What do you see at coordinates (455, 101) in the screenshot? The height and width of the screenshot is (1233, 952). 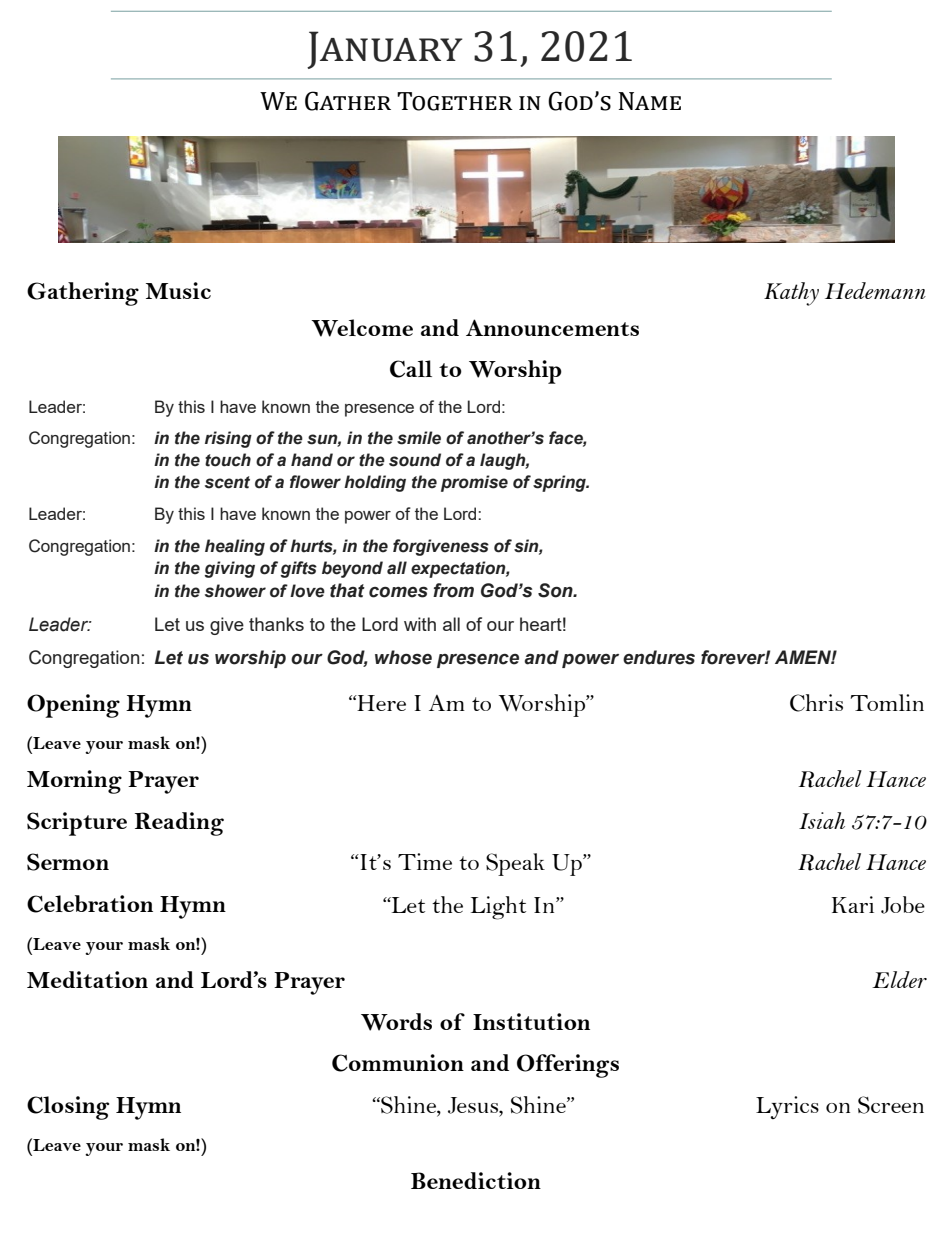 I see `Together` at bounding box center [455, 101].
